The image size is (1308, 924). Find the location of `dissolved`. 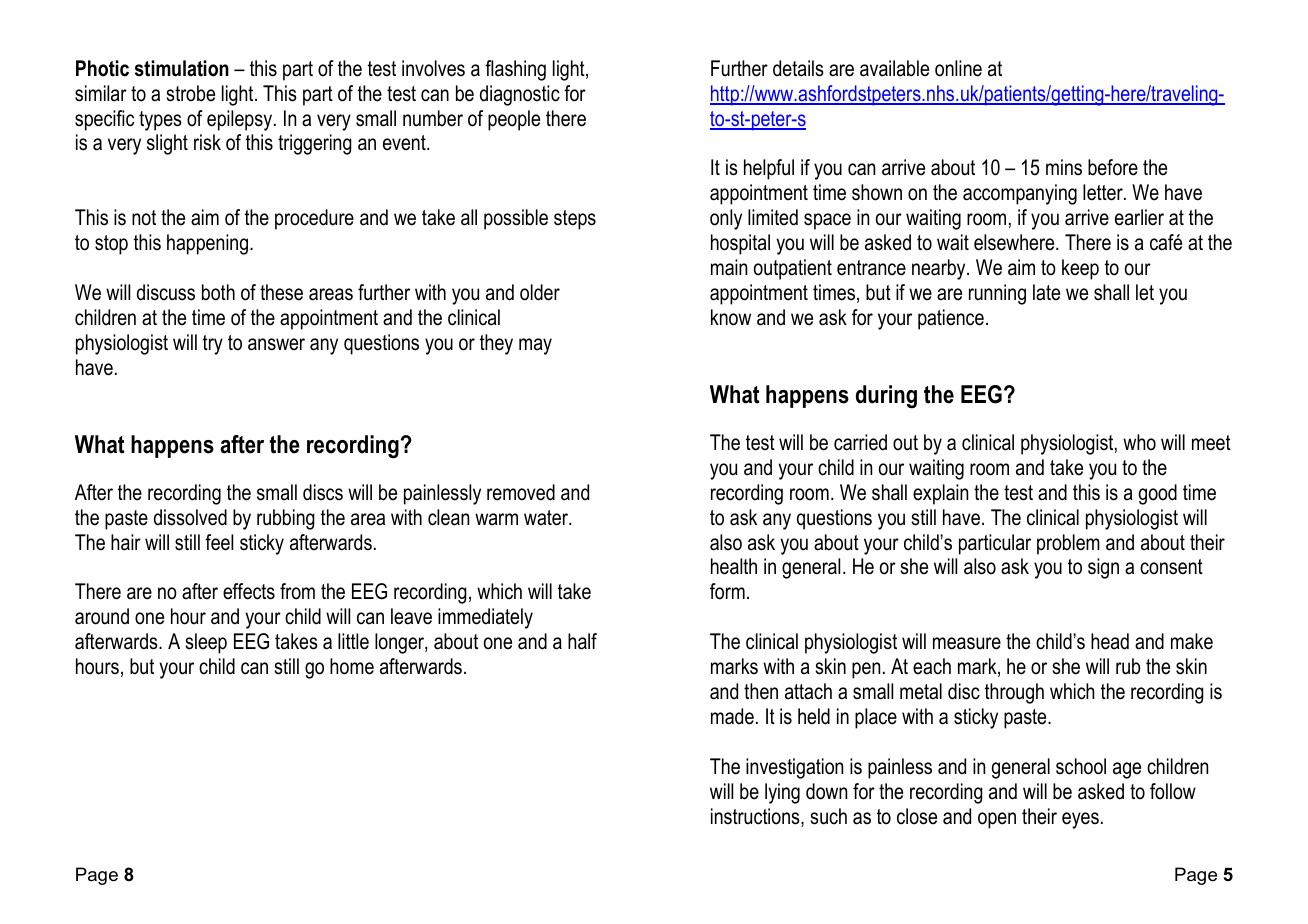

dissolved is located at coordinates (190, 517).
